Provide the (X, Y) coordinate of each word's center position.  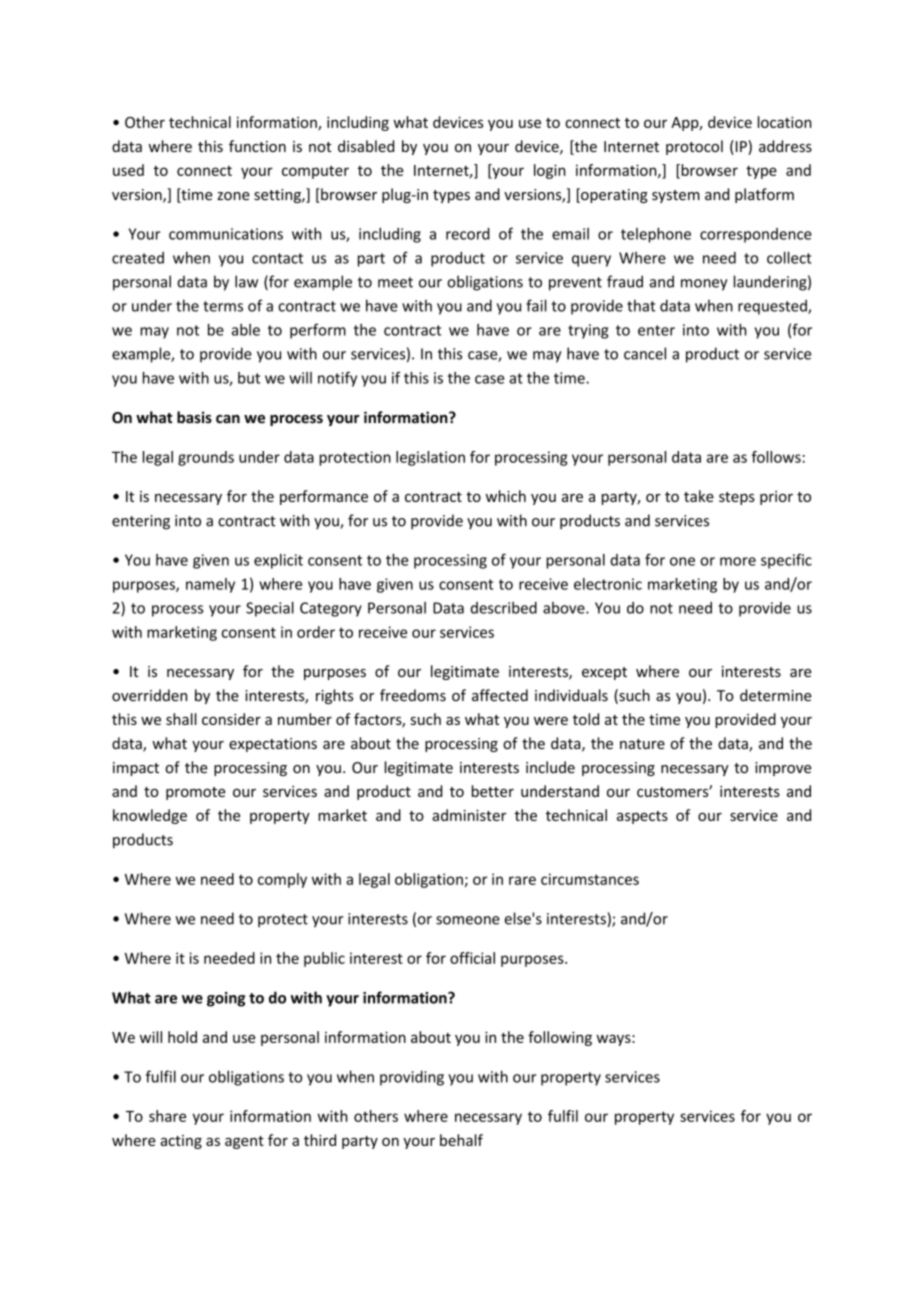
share (167, 1116)
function (257, 146)
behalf (461, 1140)
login (550, 171)
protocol (694, 147)
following (560, 1038)
